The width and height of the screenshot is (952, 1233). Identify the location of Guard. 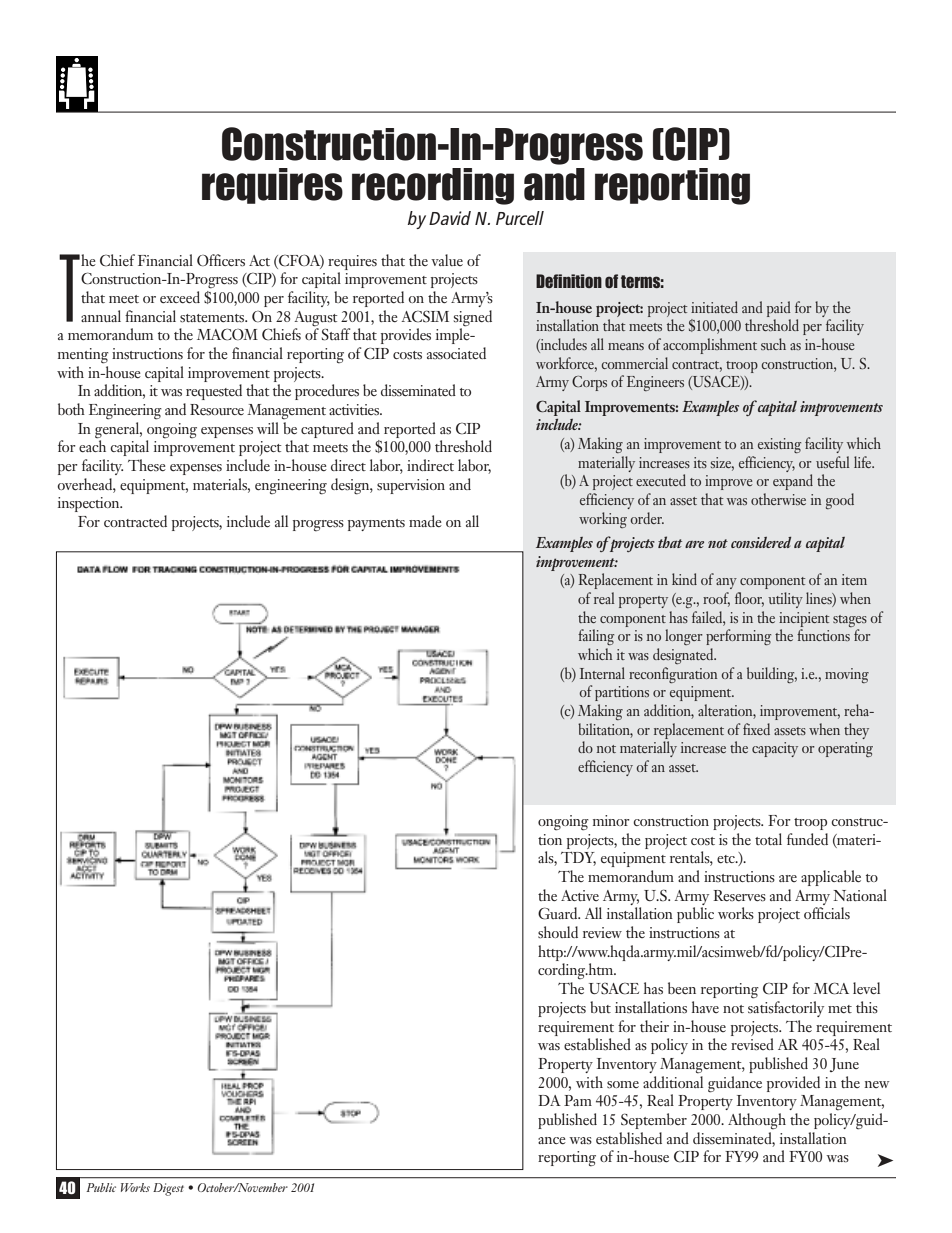
(559, 913).
